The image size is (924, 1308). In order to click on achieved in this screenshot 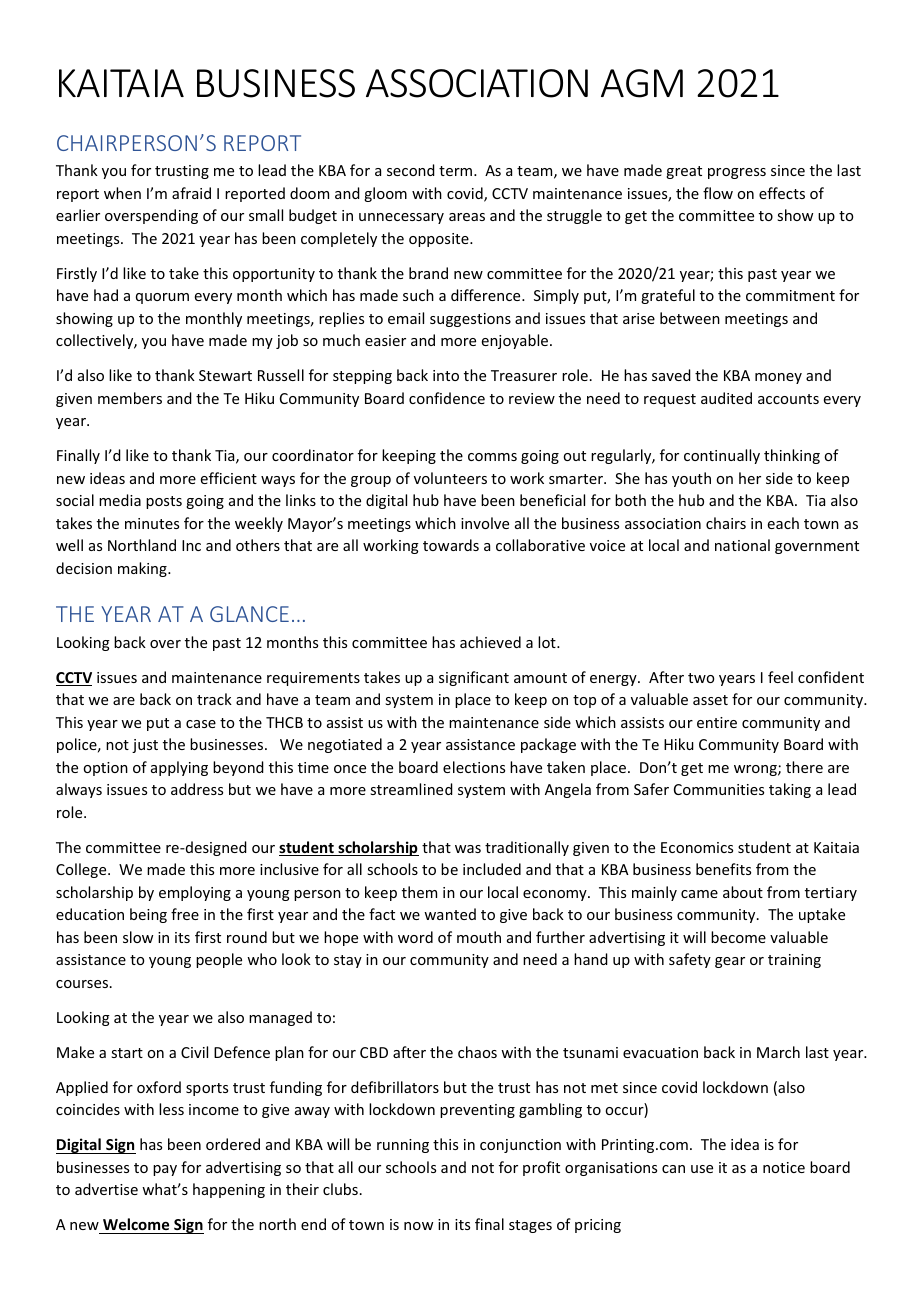, I will do `click(490, 642)`.
